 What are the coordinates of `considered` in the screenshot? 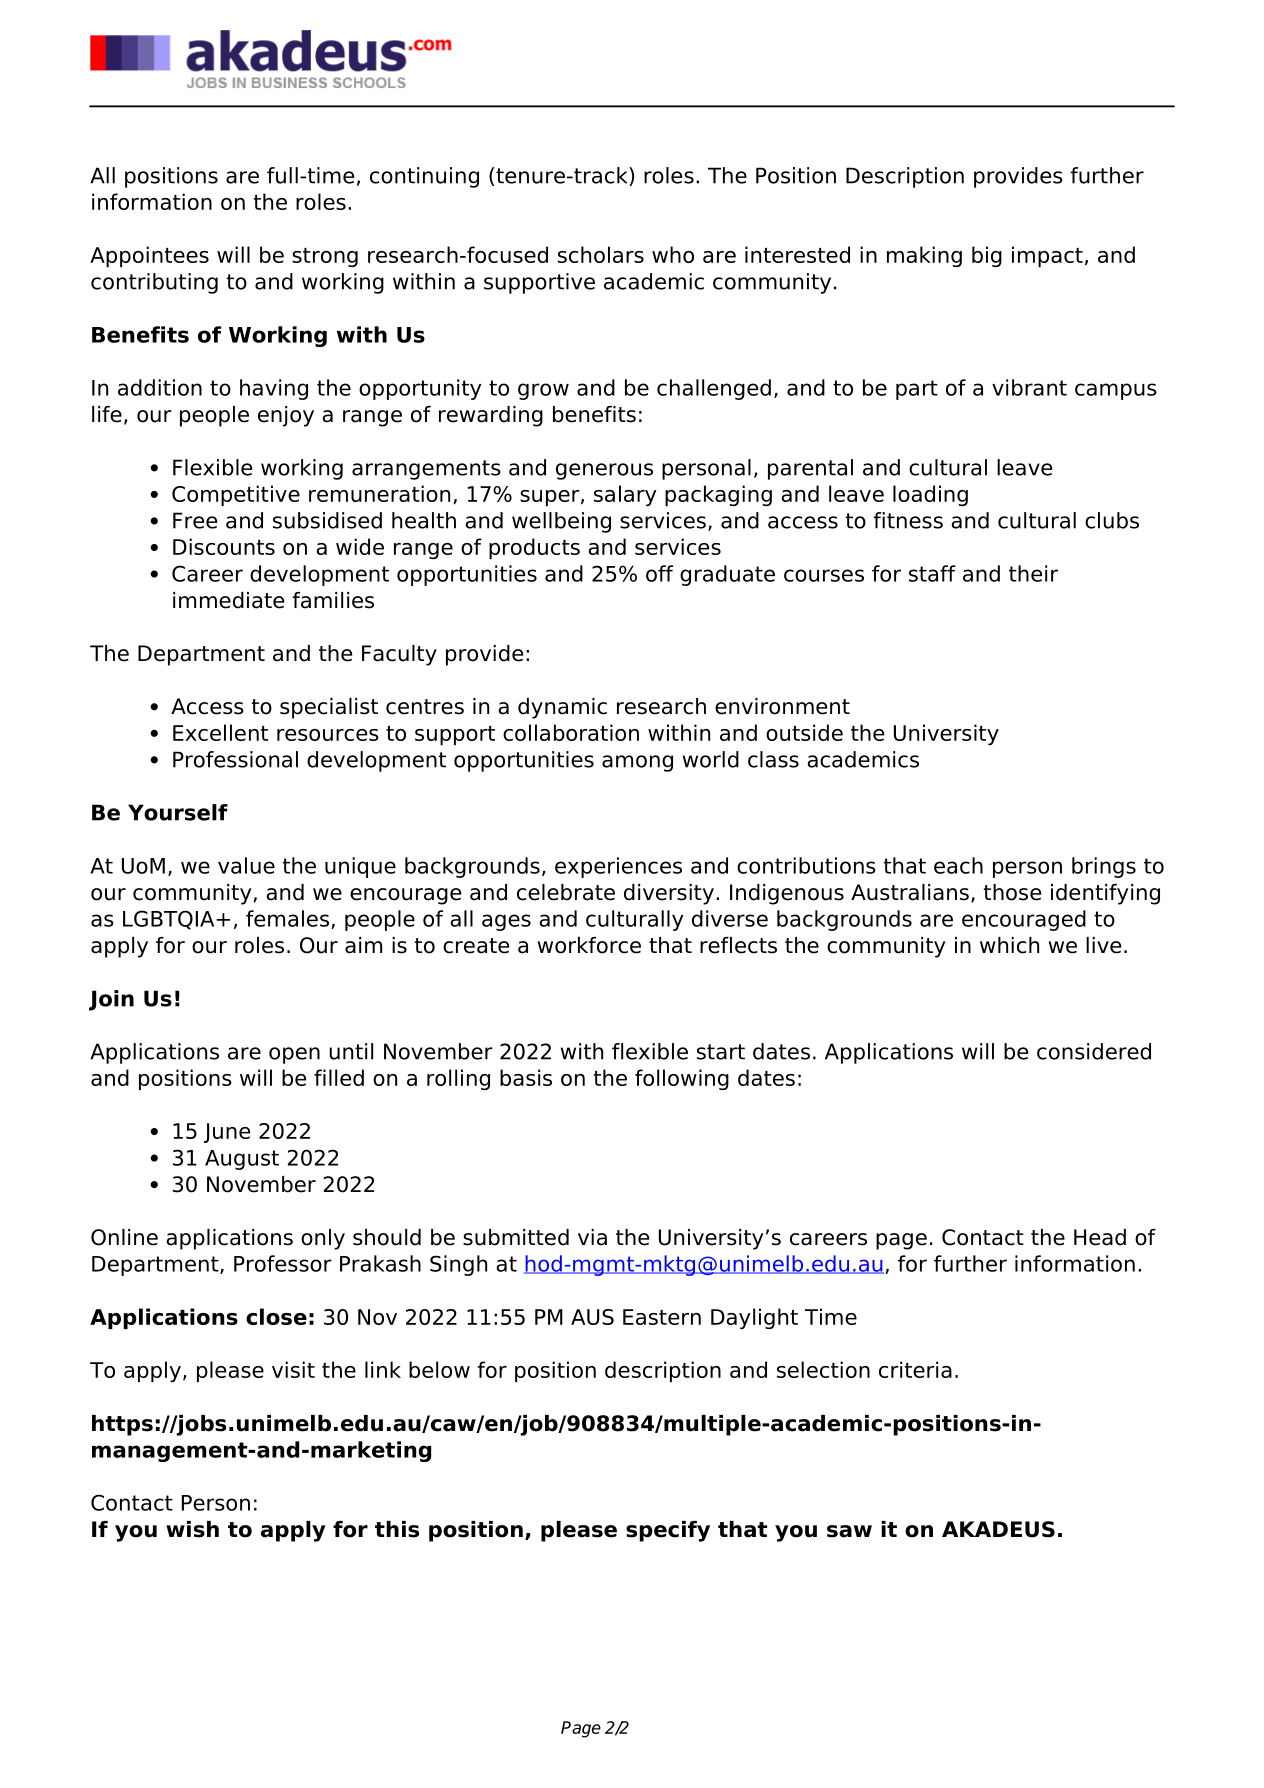 It's located at (1094, 1051).
